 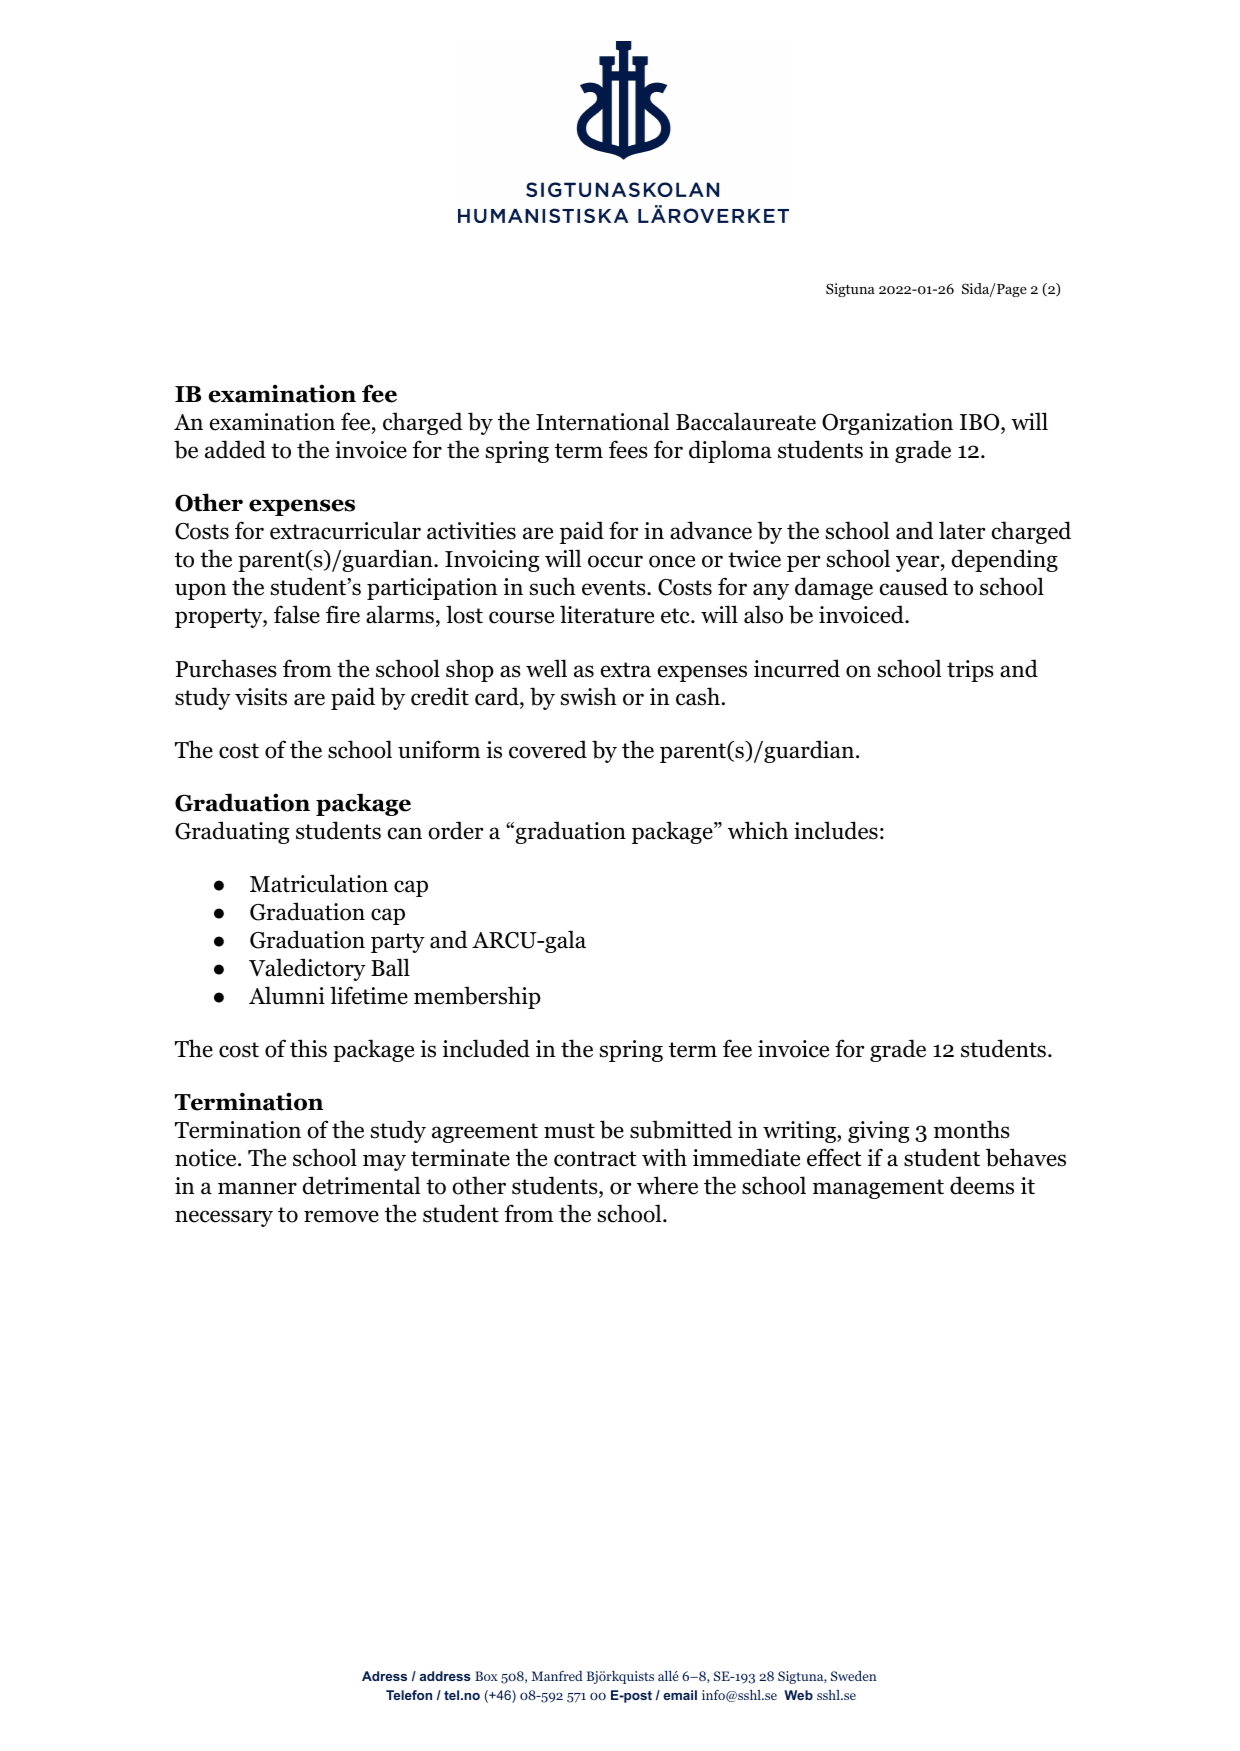 I want to click on must, so click(x=569, y=1131).
